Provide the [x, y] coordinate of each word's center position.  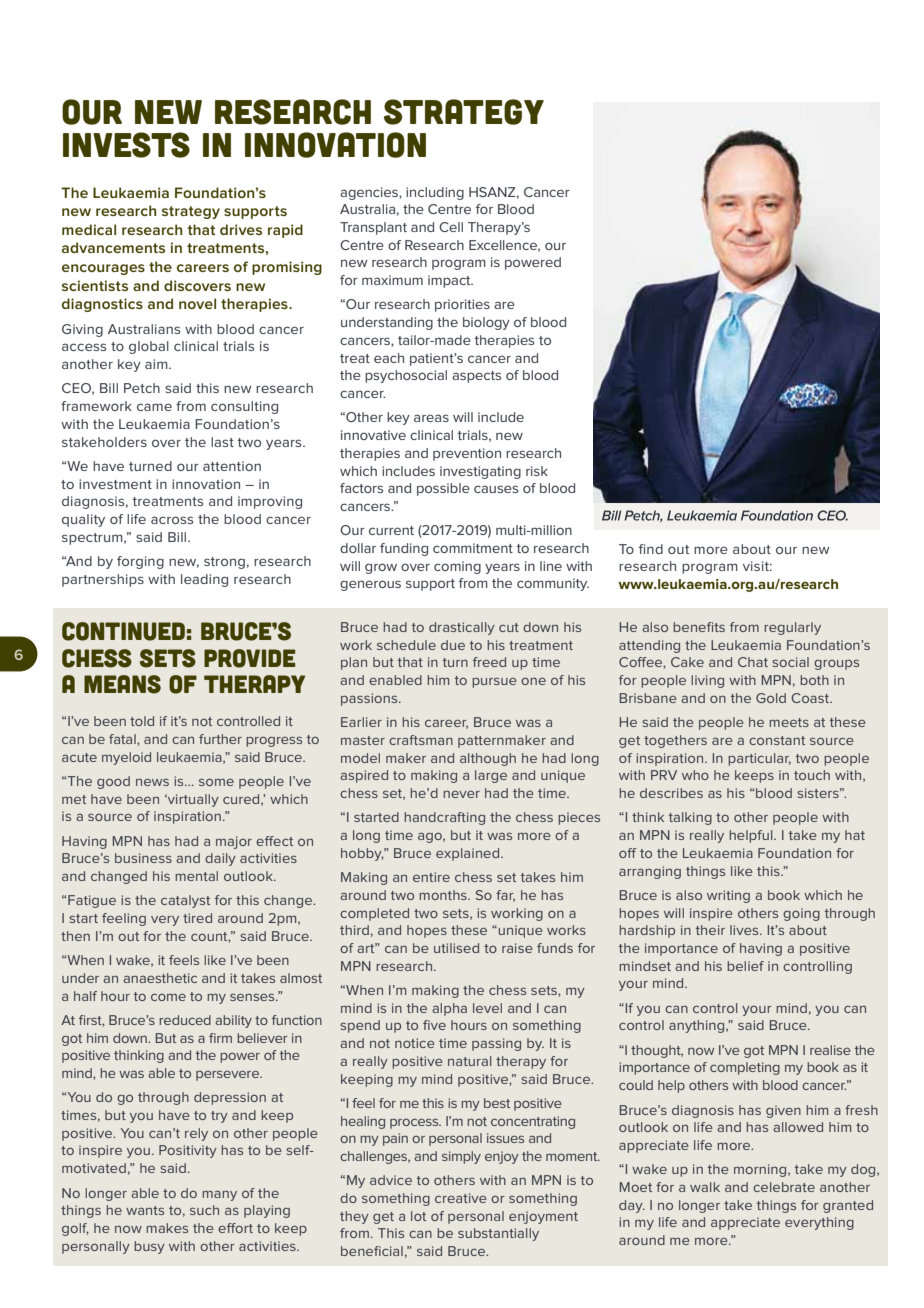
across [172, 520]
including [435, 193]
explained [469, 854]
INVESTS [126, 145]
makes [167, 1228]
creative [460, 1198]
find [651, 549]
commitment [473, 548]
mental [196, 876]
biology [486, 323]
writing [728, 896]
